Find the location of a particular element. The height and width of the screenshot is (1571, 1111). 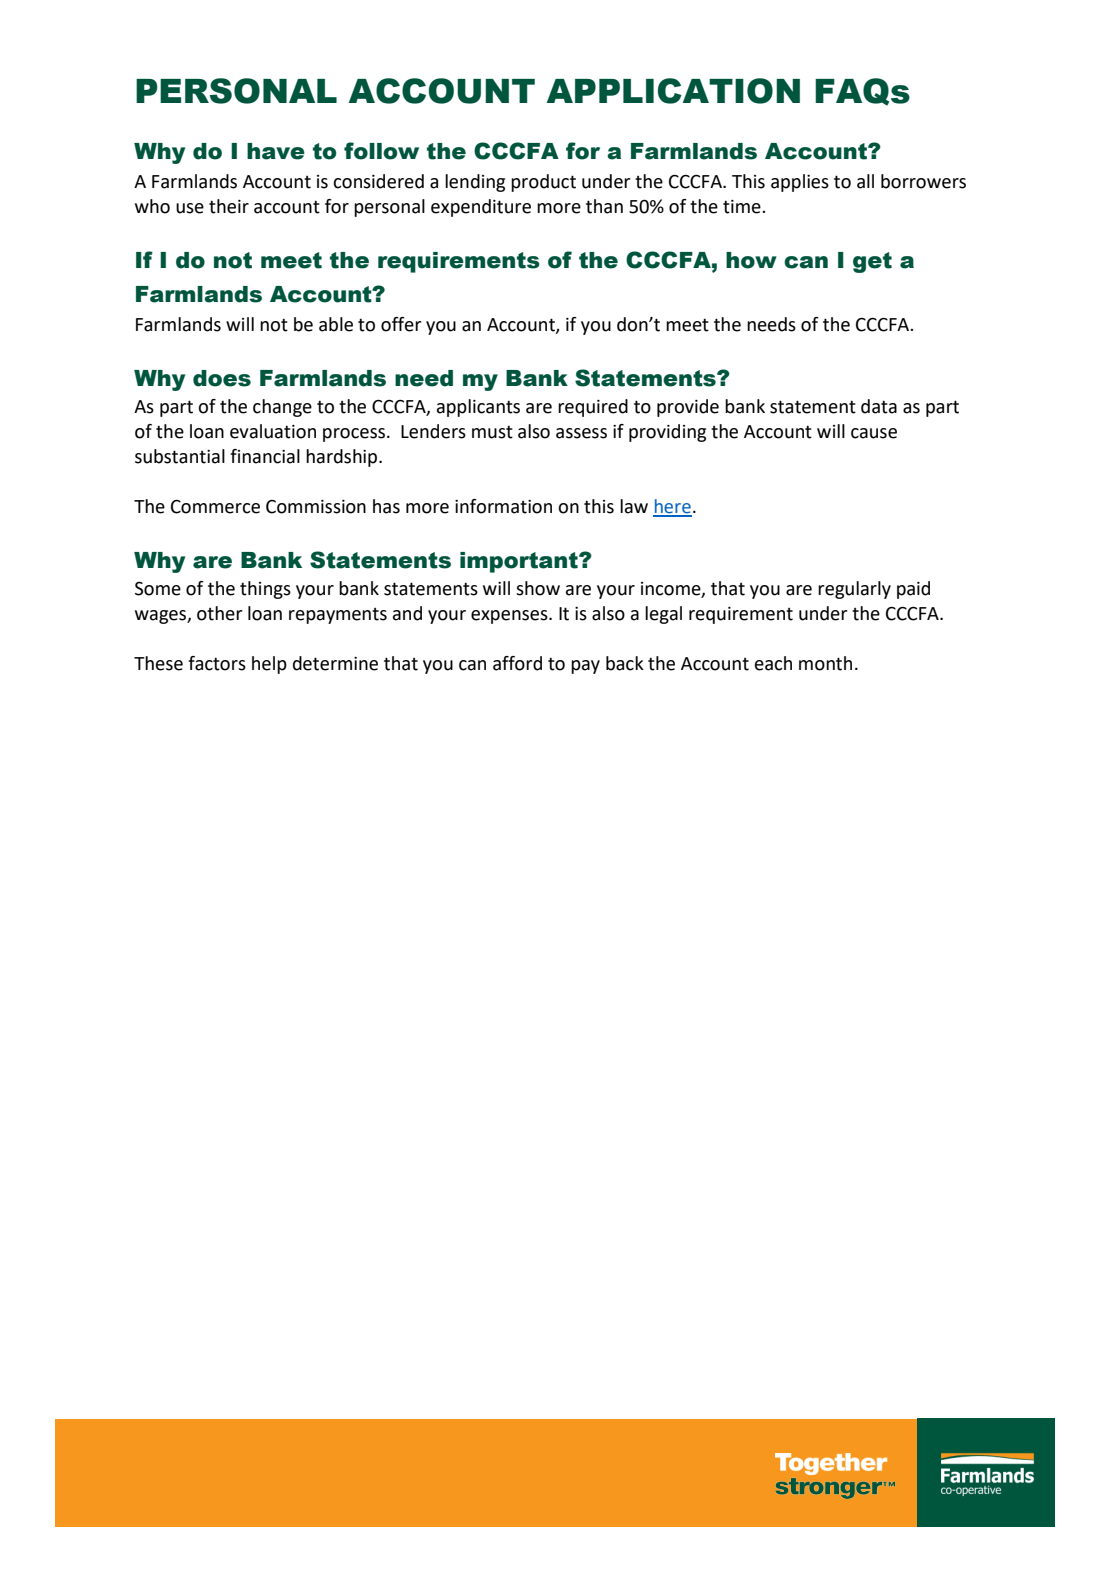

factors is located at coordinates (217, 663).
